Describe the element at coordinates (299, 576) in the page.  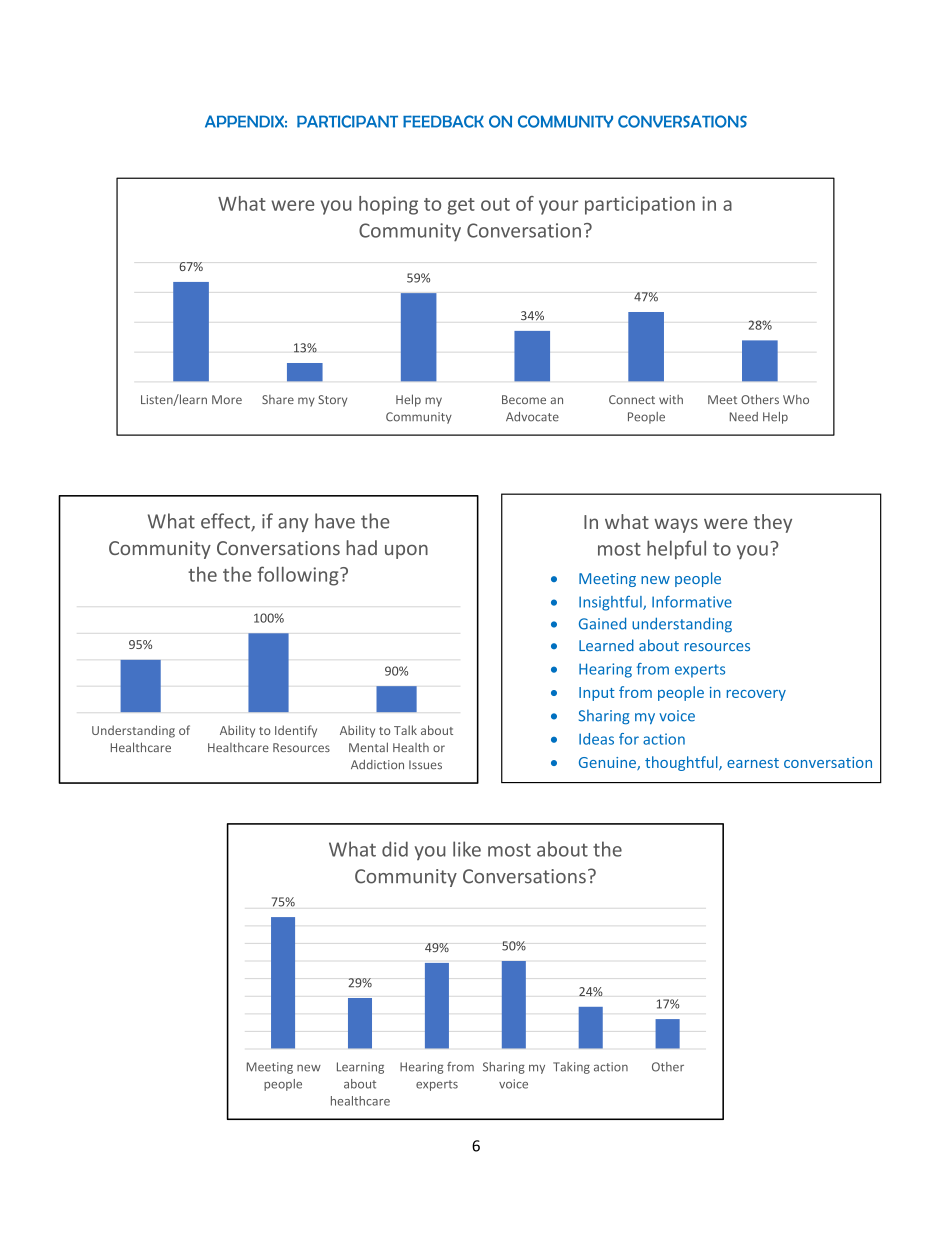
I see `following` at that location.
